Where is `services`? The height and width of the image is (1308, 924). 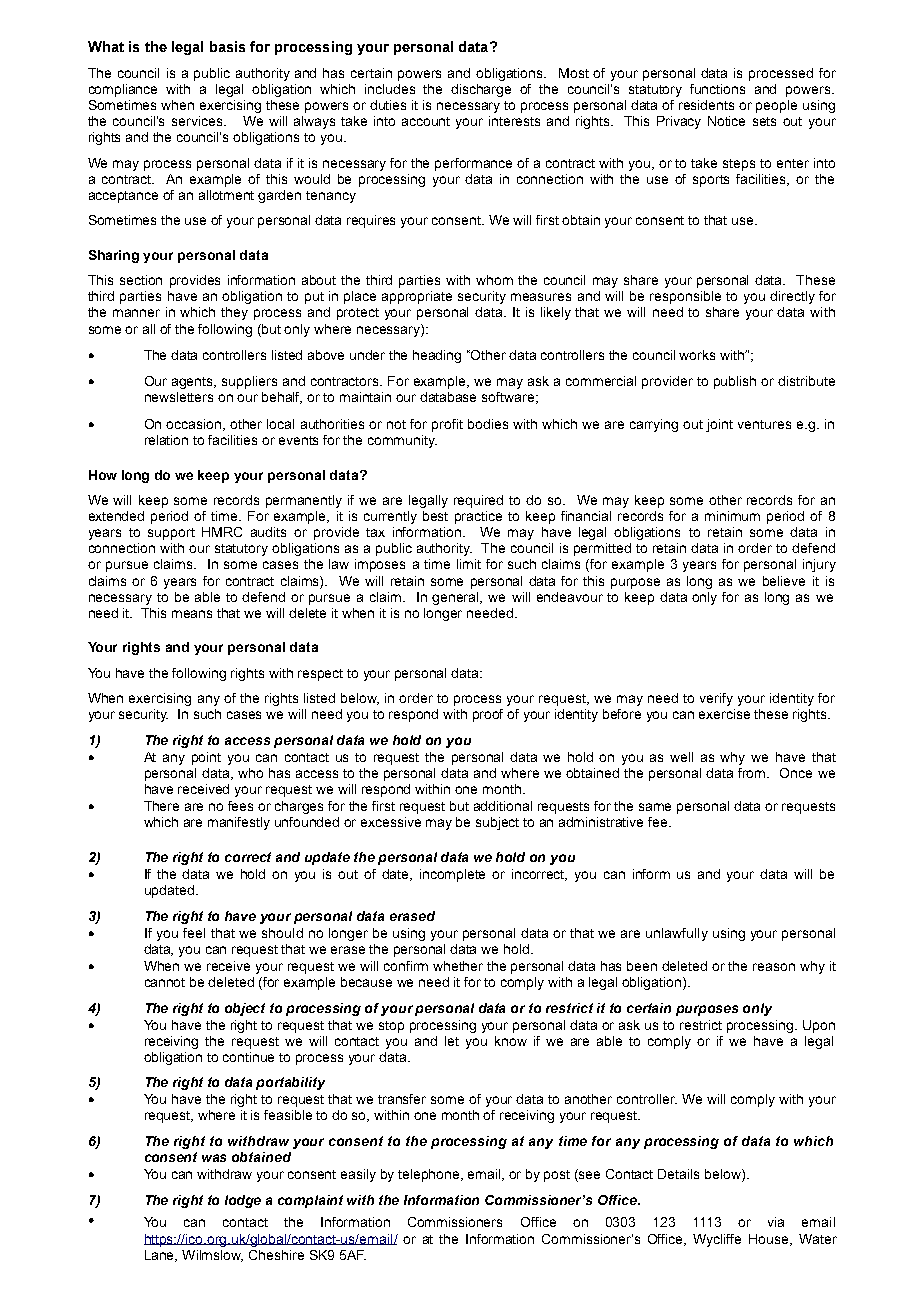 services is located at coordinates (198, 121).
